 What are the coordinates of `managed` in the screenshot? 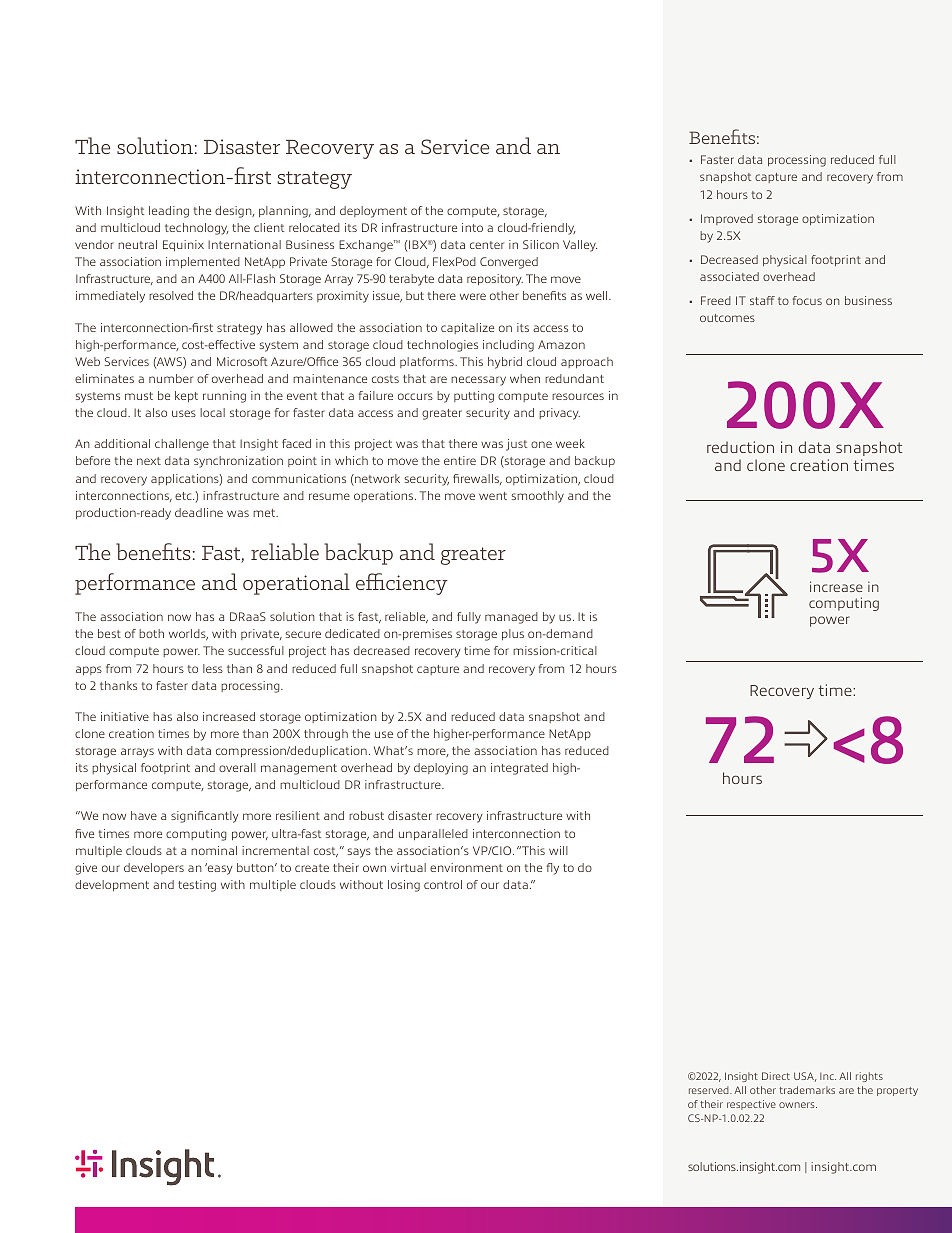 It's located at (511, 618).
